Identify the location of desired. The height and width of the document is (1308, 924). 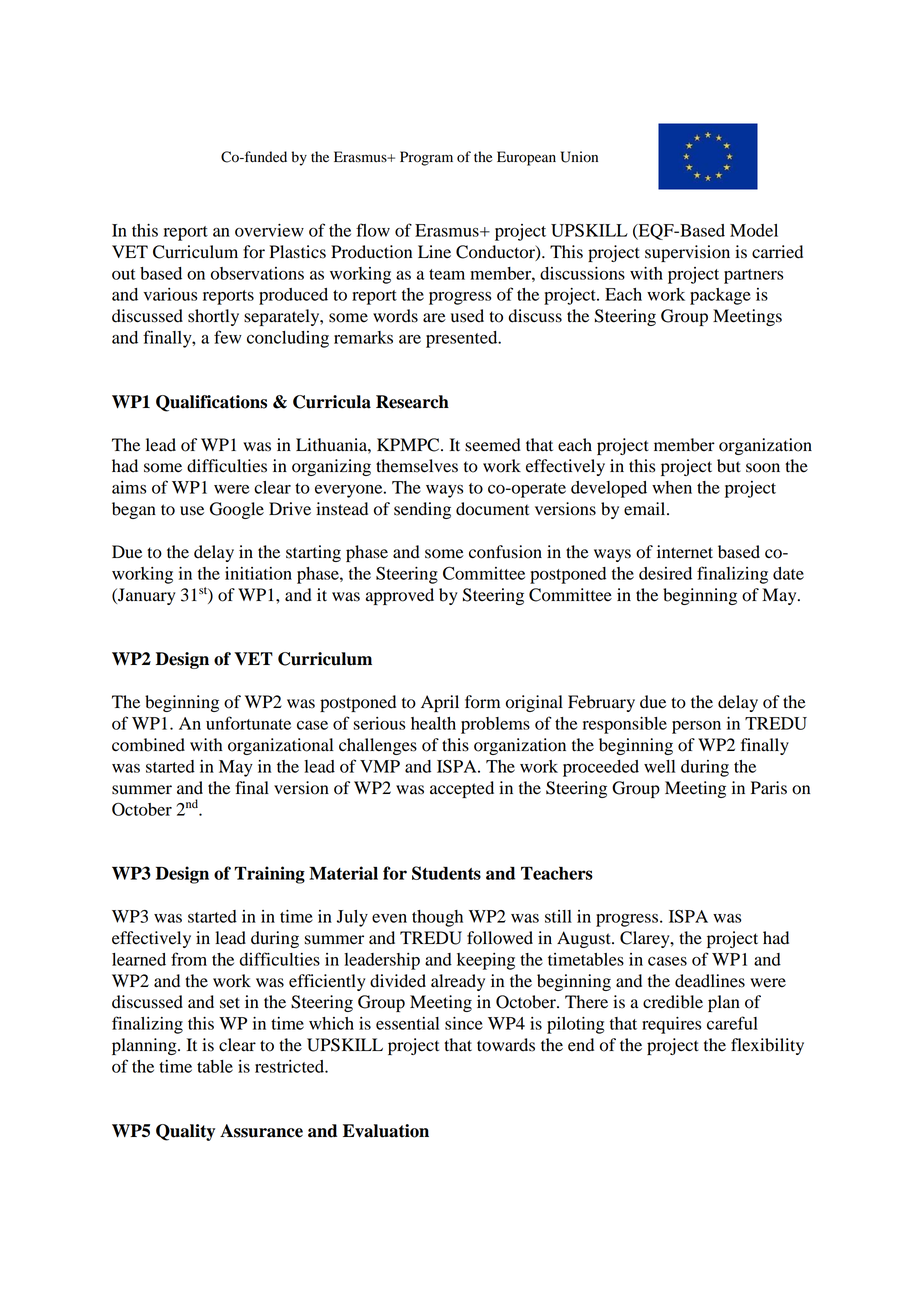
(665, 573).
